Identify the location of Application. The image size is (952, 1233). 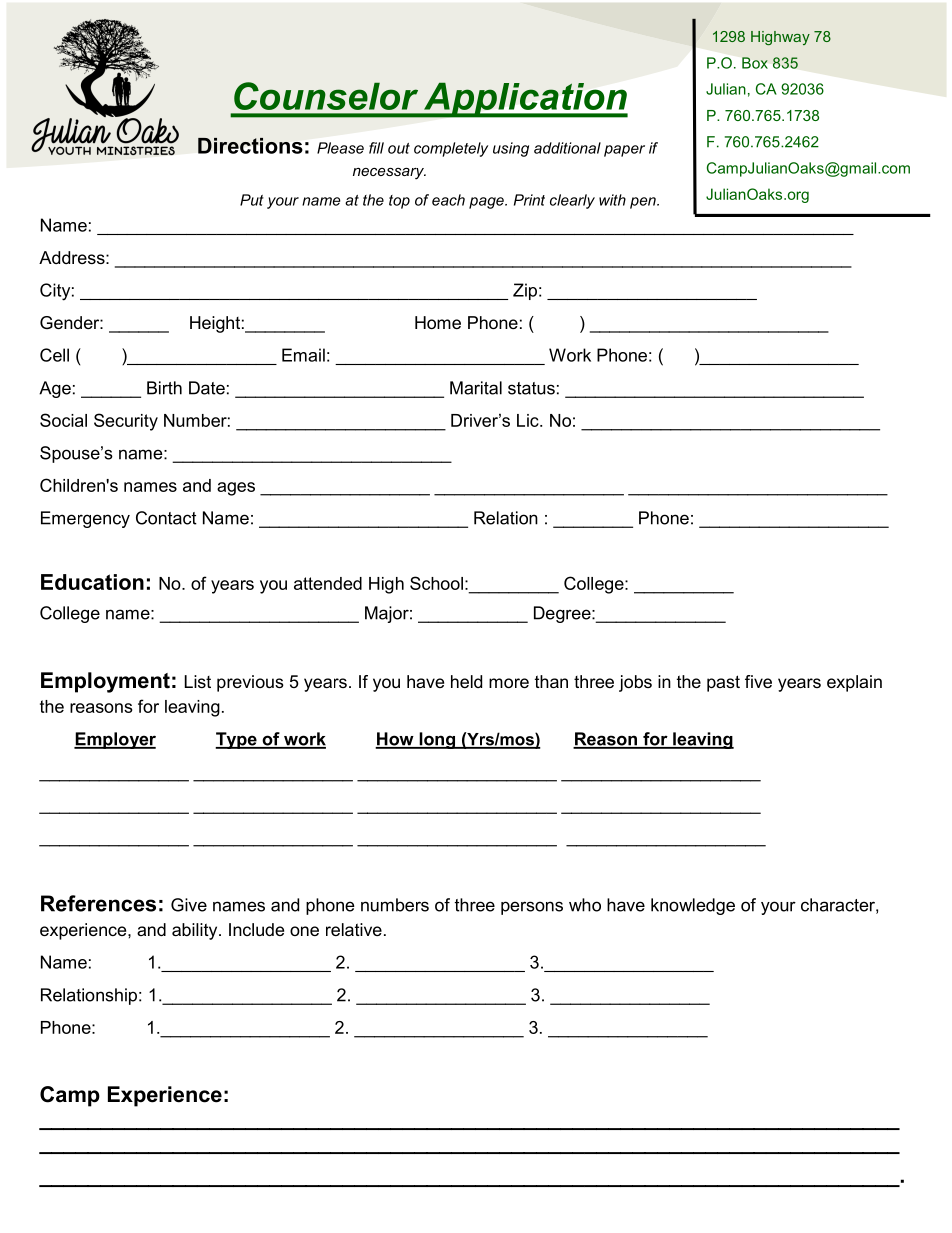
(525, 100).
